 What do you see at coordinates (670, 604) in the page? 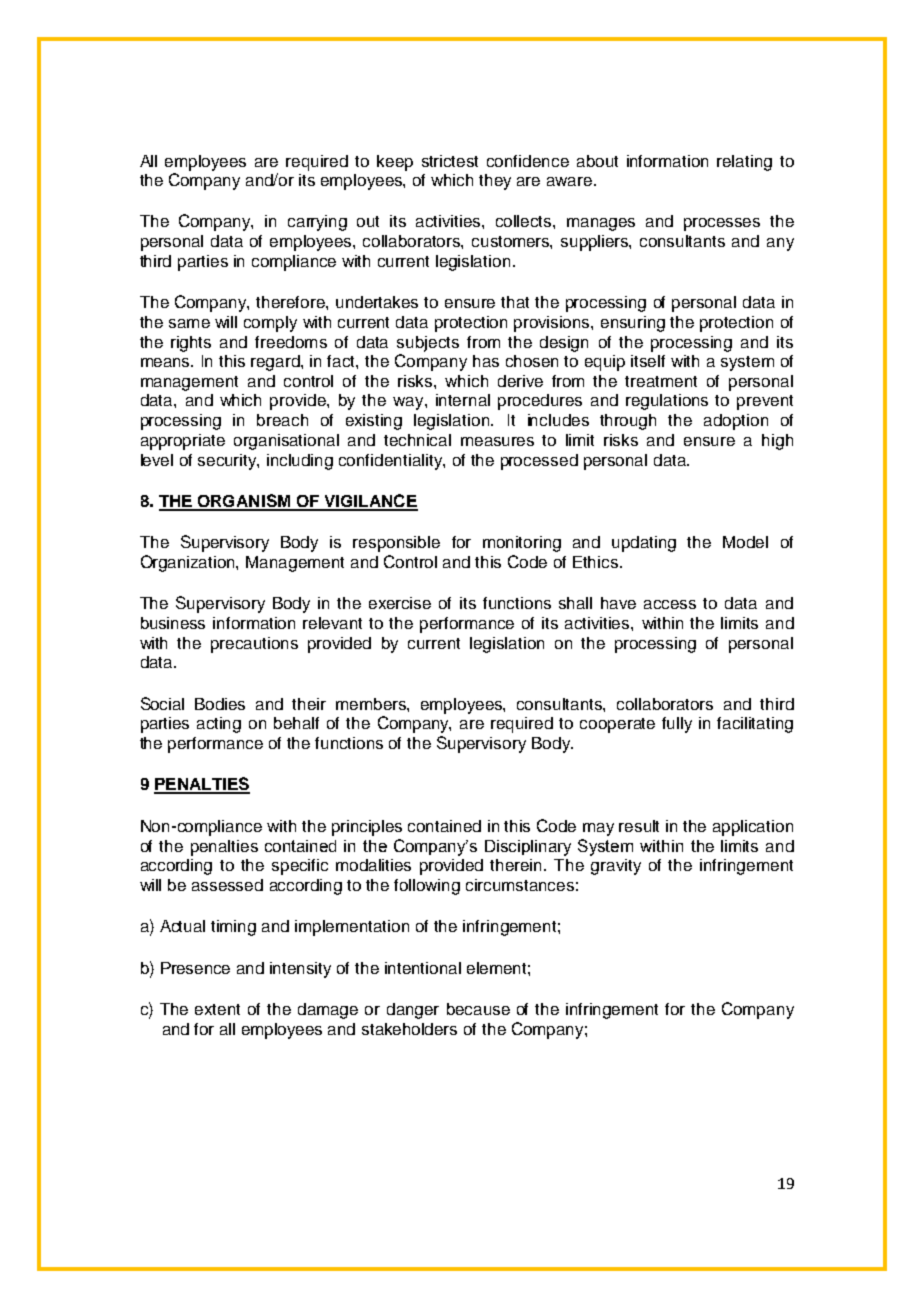
I see `access` at bounding box center [670, 604].
